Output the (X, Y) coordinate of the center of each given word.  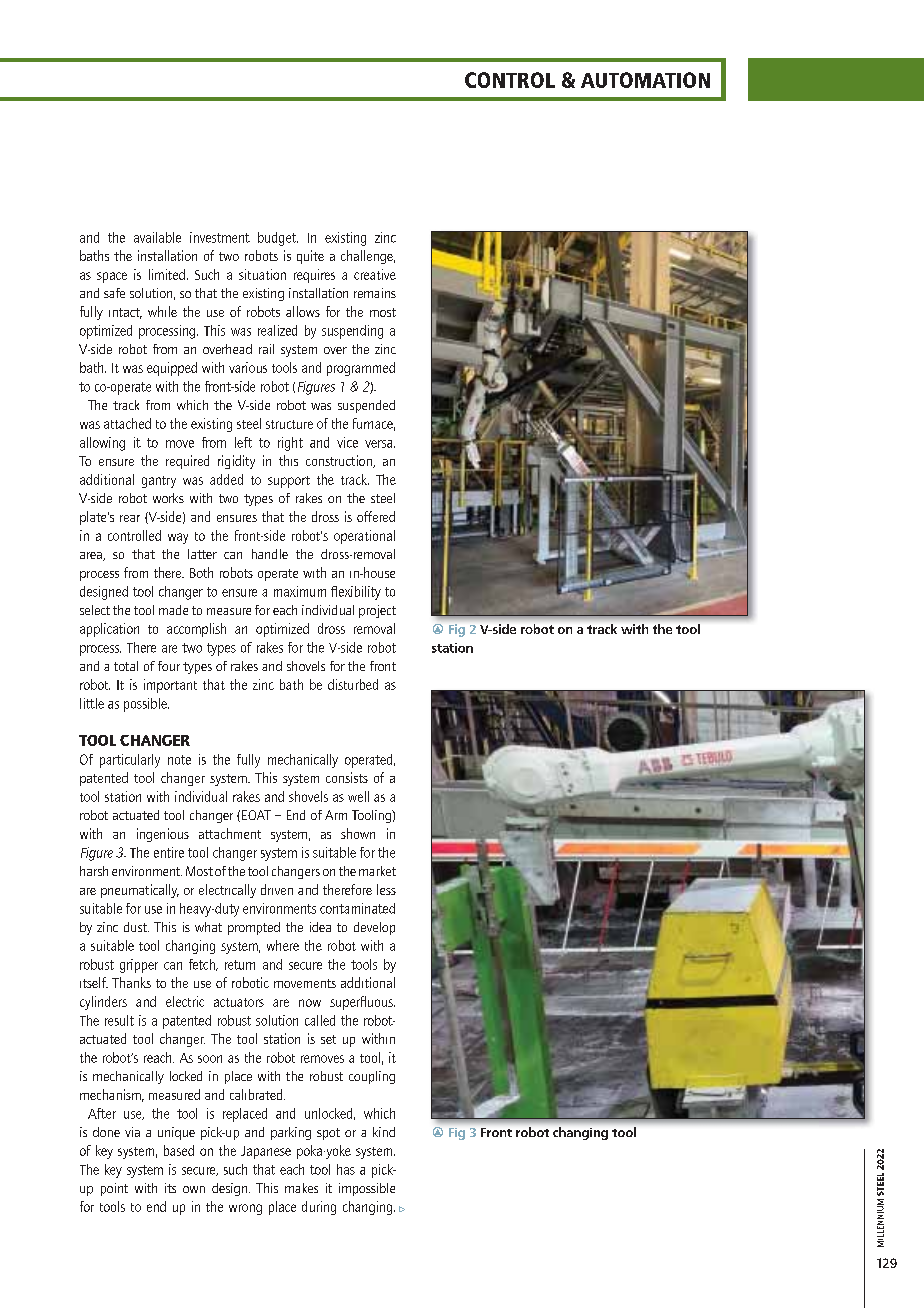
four (169, 666)
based (179, 1150)
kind (384, 1132)
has (346, 1169)
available (157, 237)
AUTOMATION (645, 80)
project (377, 611)
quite (310, 257)
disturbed (353, 684)
